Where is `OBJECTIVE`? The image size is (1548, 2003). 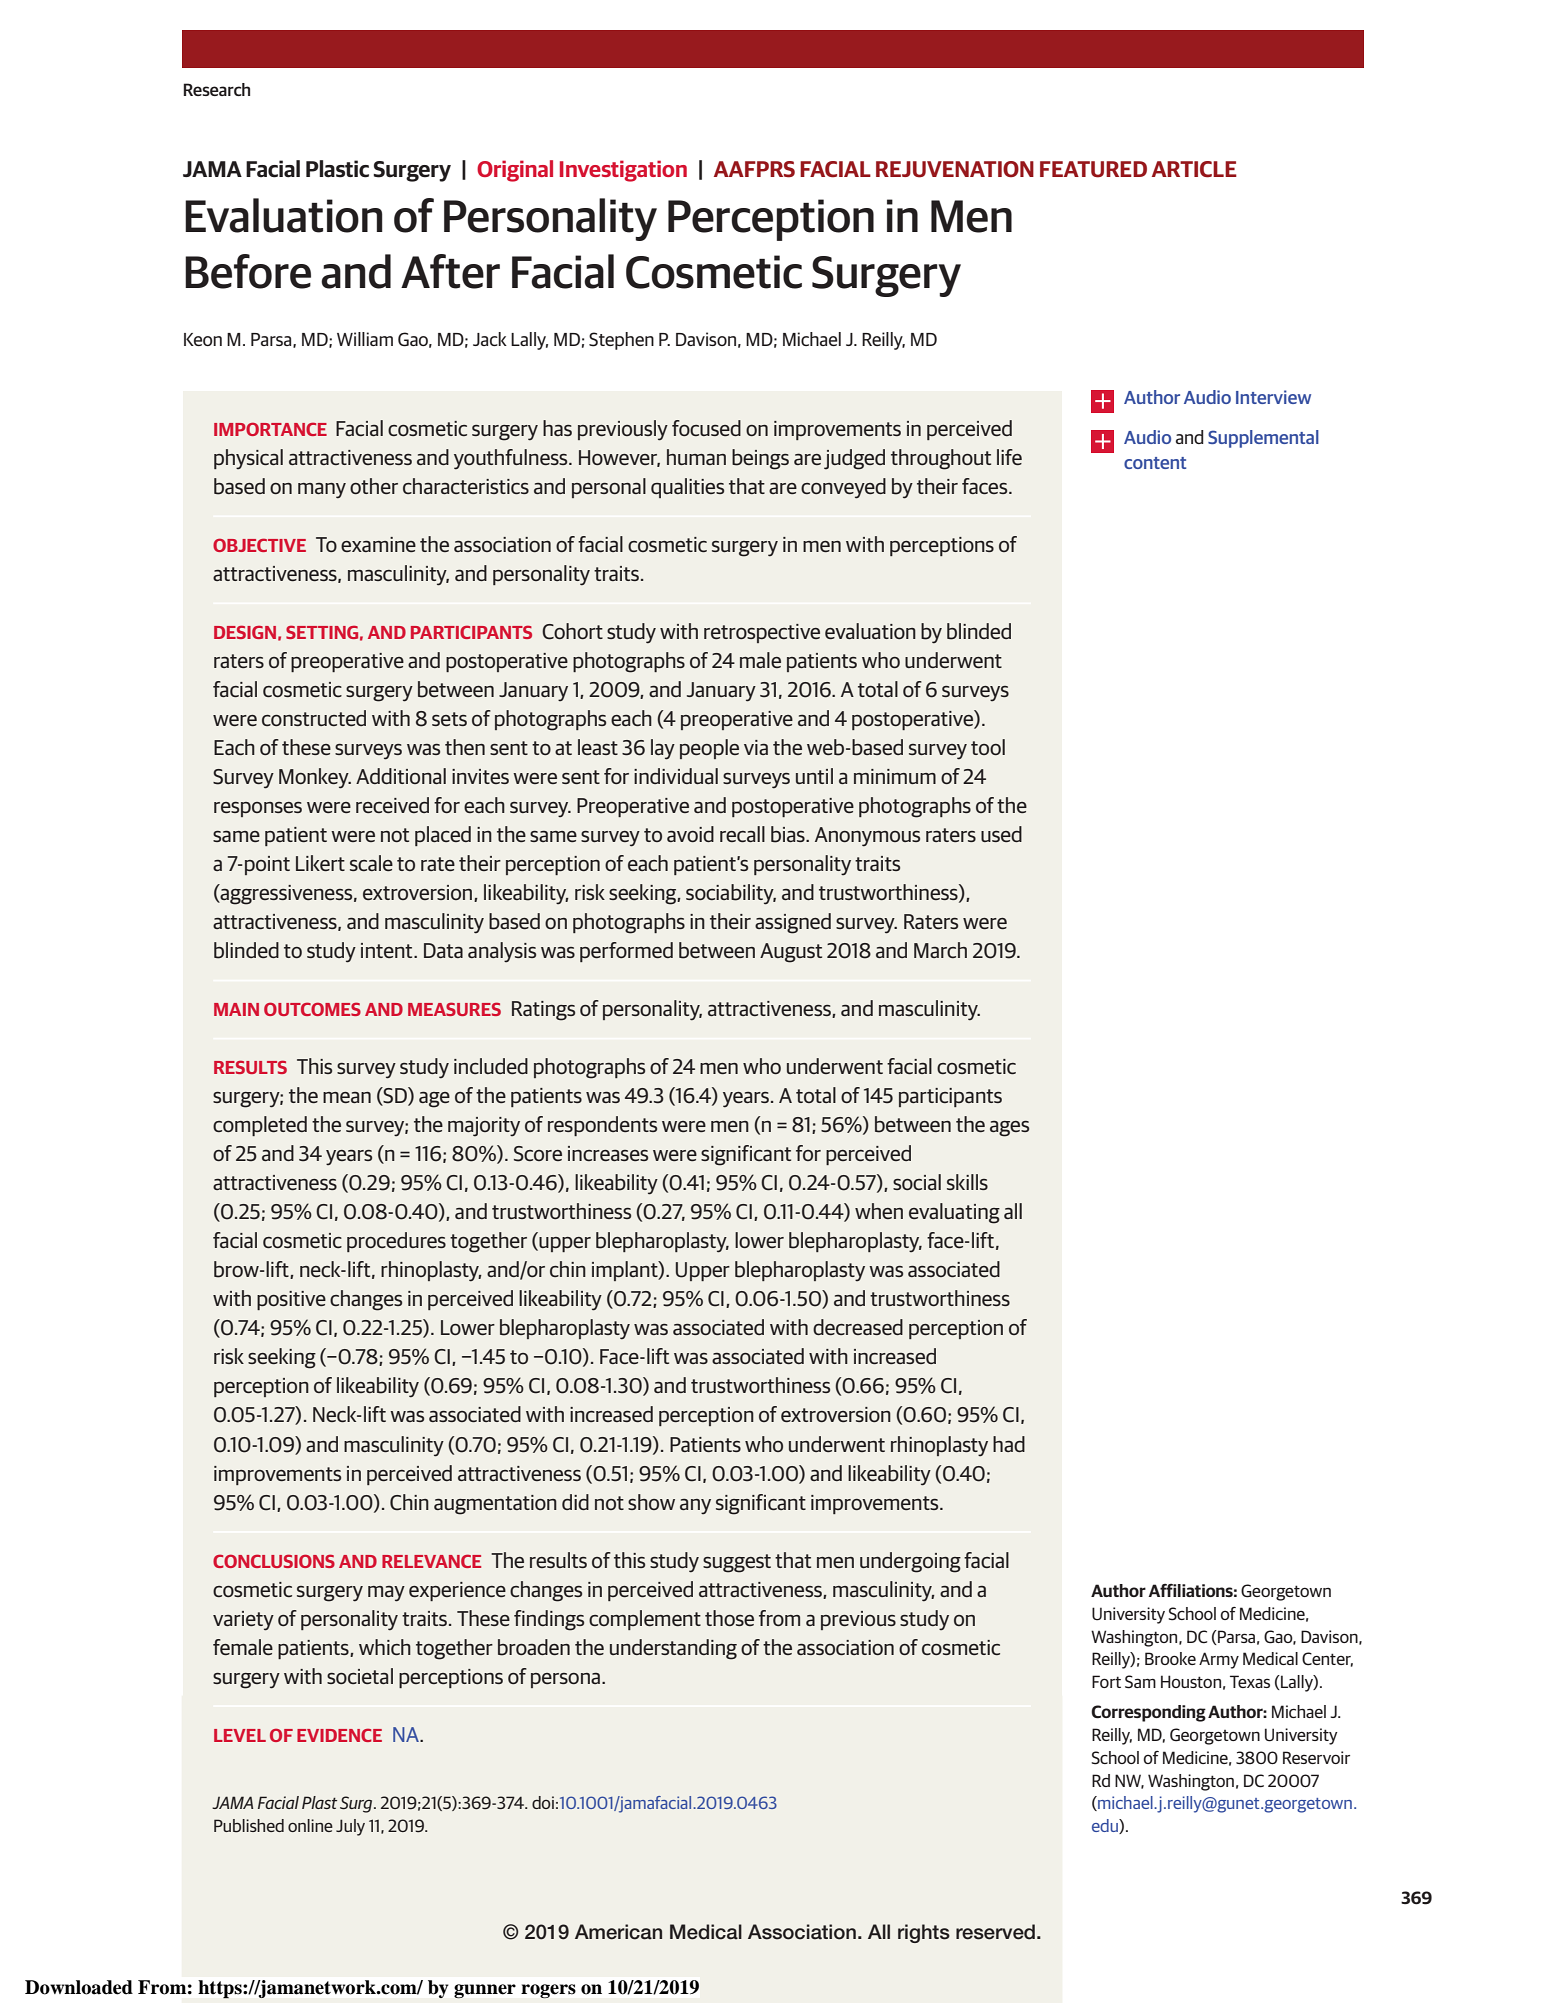
OBJECTIVE is located at coordinates (259, 545).
